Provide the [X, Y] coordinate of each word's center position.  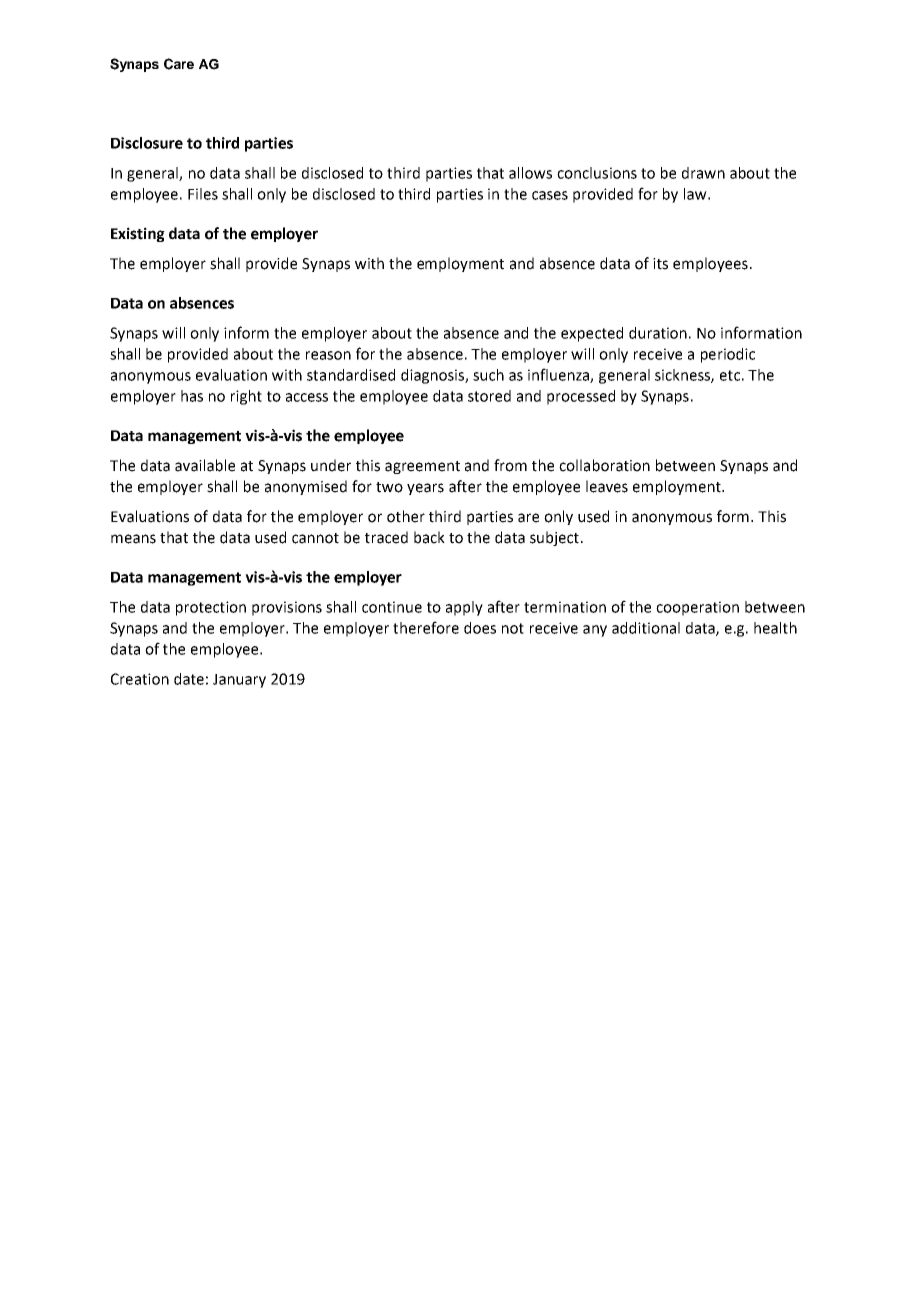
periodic [728, 355]
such [488, 375]
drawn [703, 173]
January [239, 681]
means [133, 539]
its [660, 264]
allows [530, 173]
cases [550, 195]
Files [203, 194]
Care [179, 64]
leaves [607, 486]
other [406, 516]
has [192, 396]
